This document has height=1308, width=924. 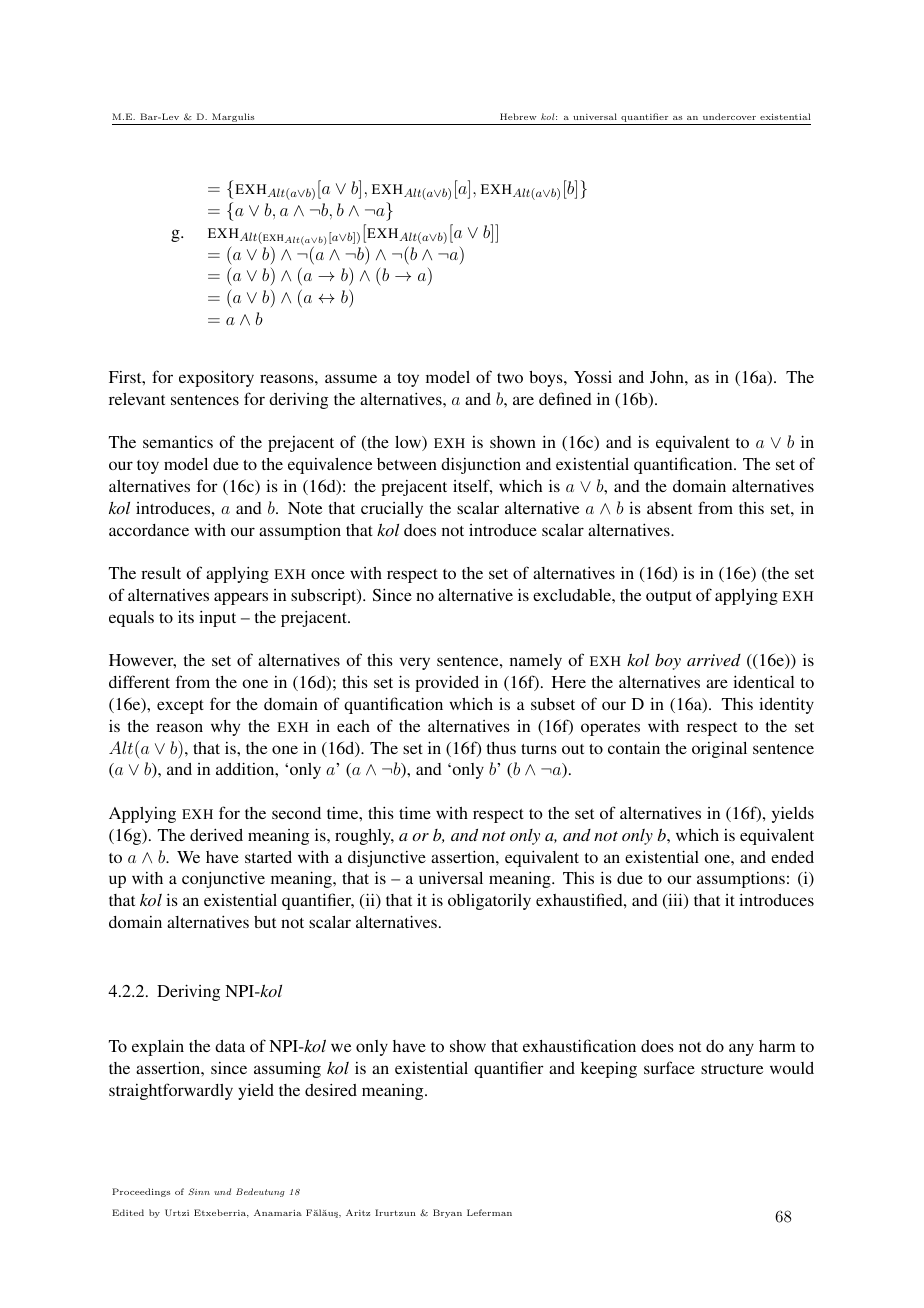 I want to click on Hebrew, so click(x=518, y=116).
